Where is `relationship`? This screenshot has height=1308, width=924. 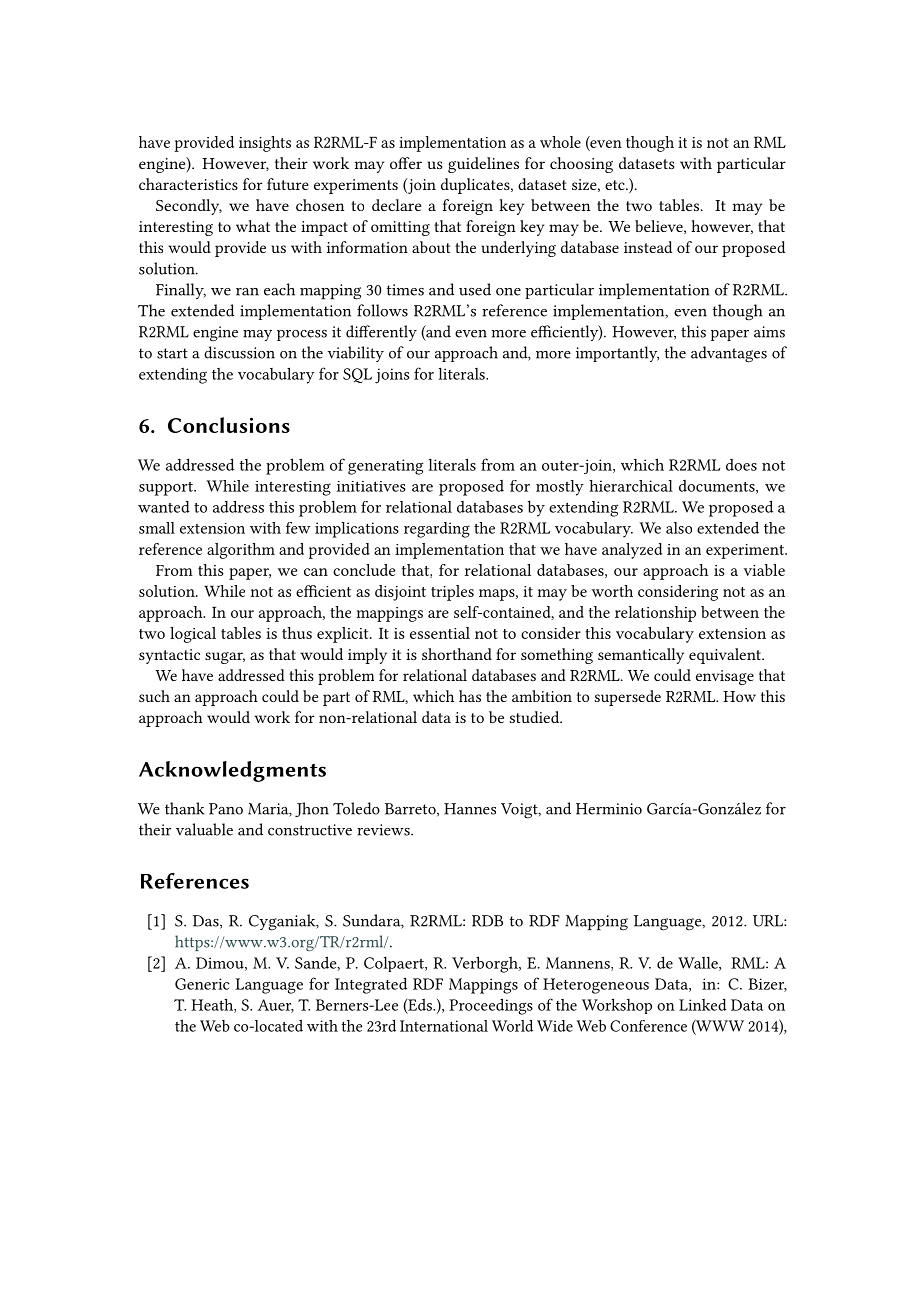
relationship is located at coordinates (655, 614).
